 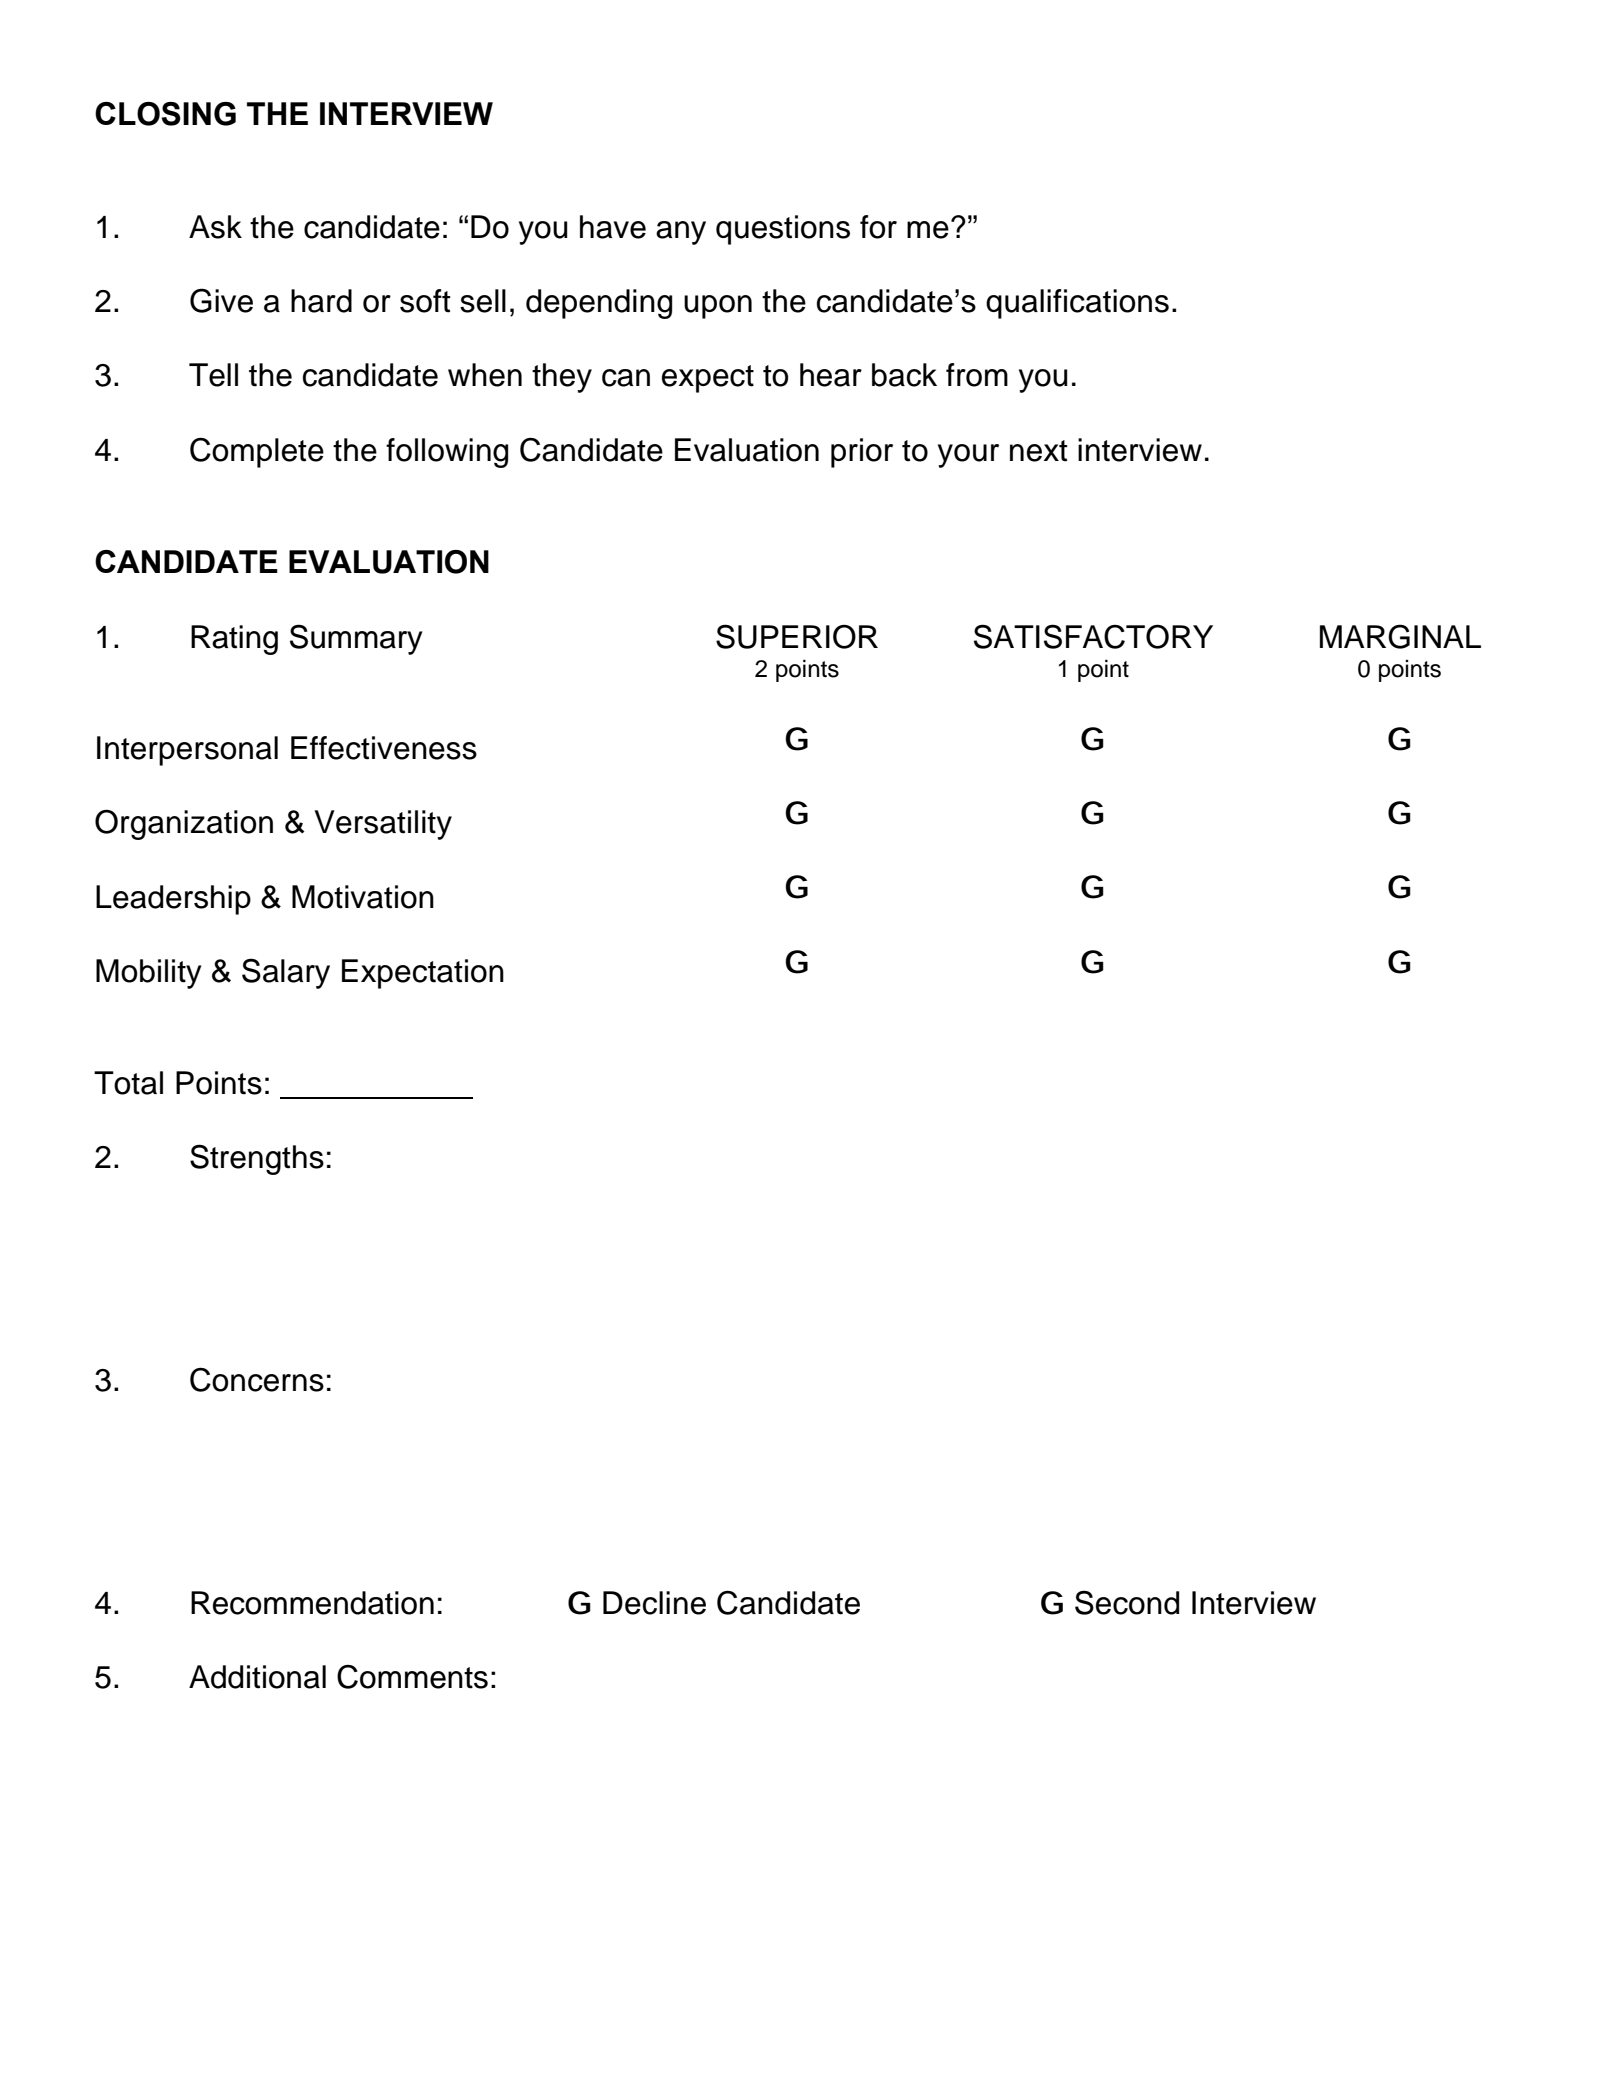 What do you see at coordinates (1400, 636) in the screenshot?
I see `MARGINAL` at bounding box center [1400, 636].
